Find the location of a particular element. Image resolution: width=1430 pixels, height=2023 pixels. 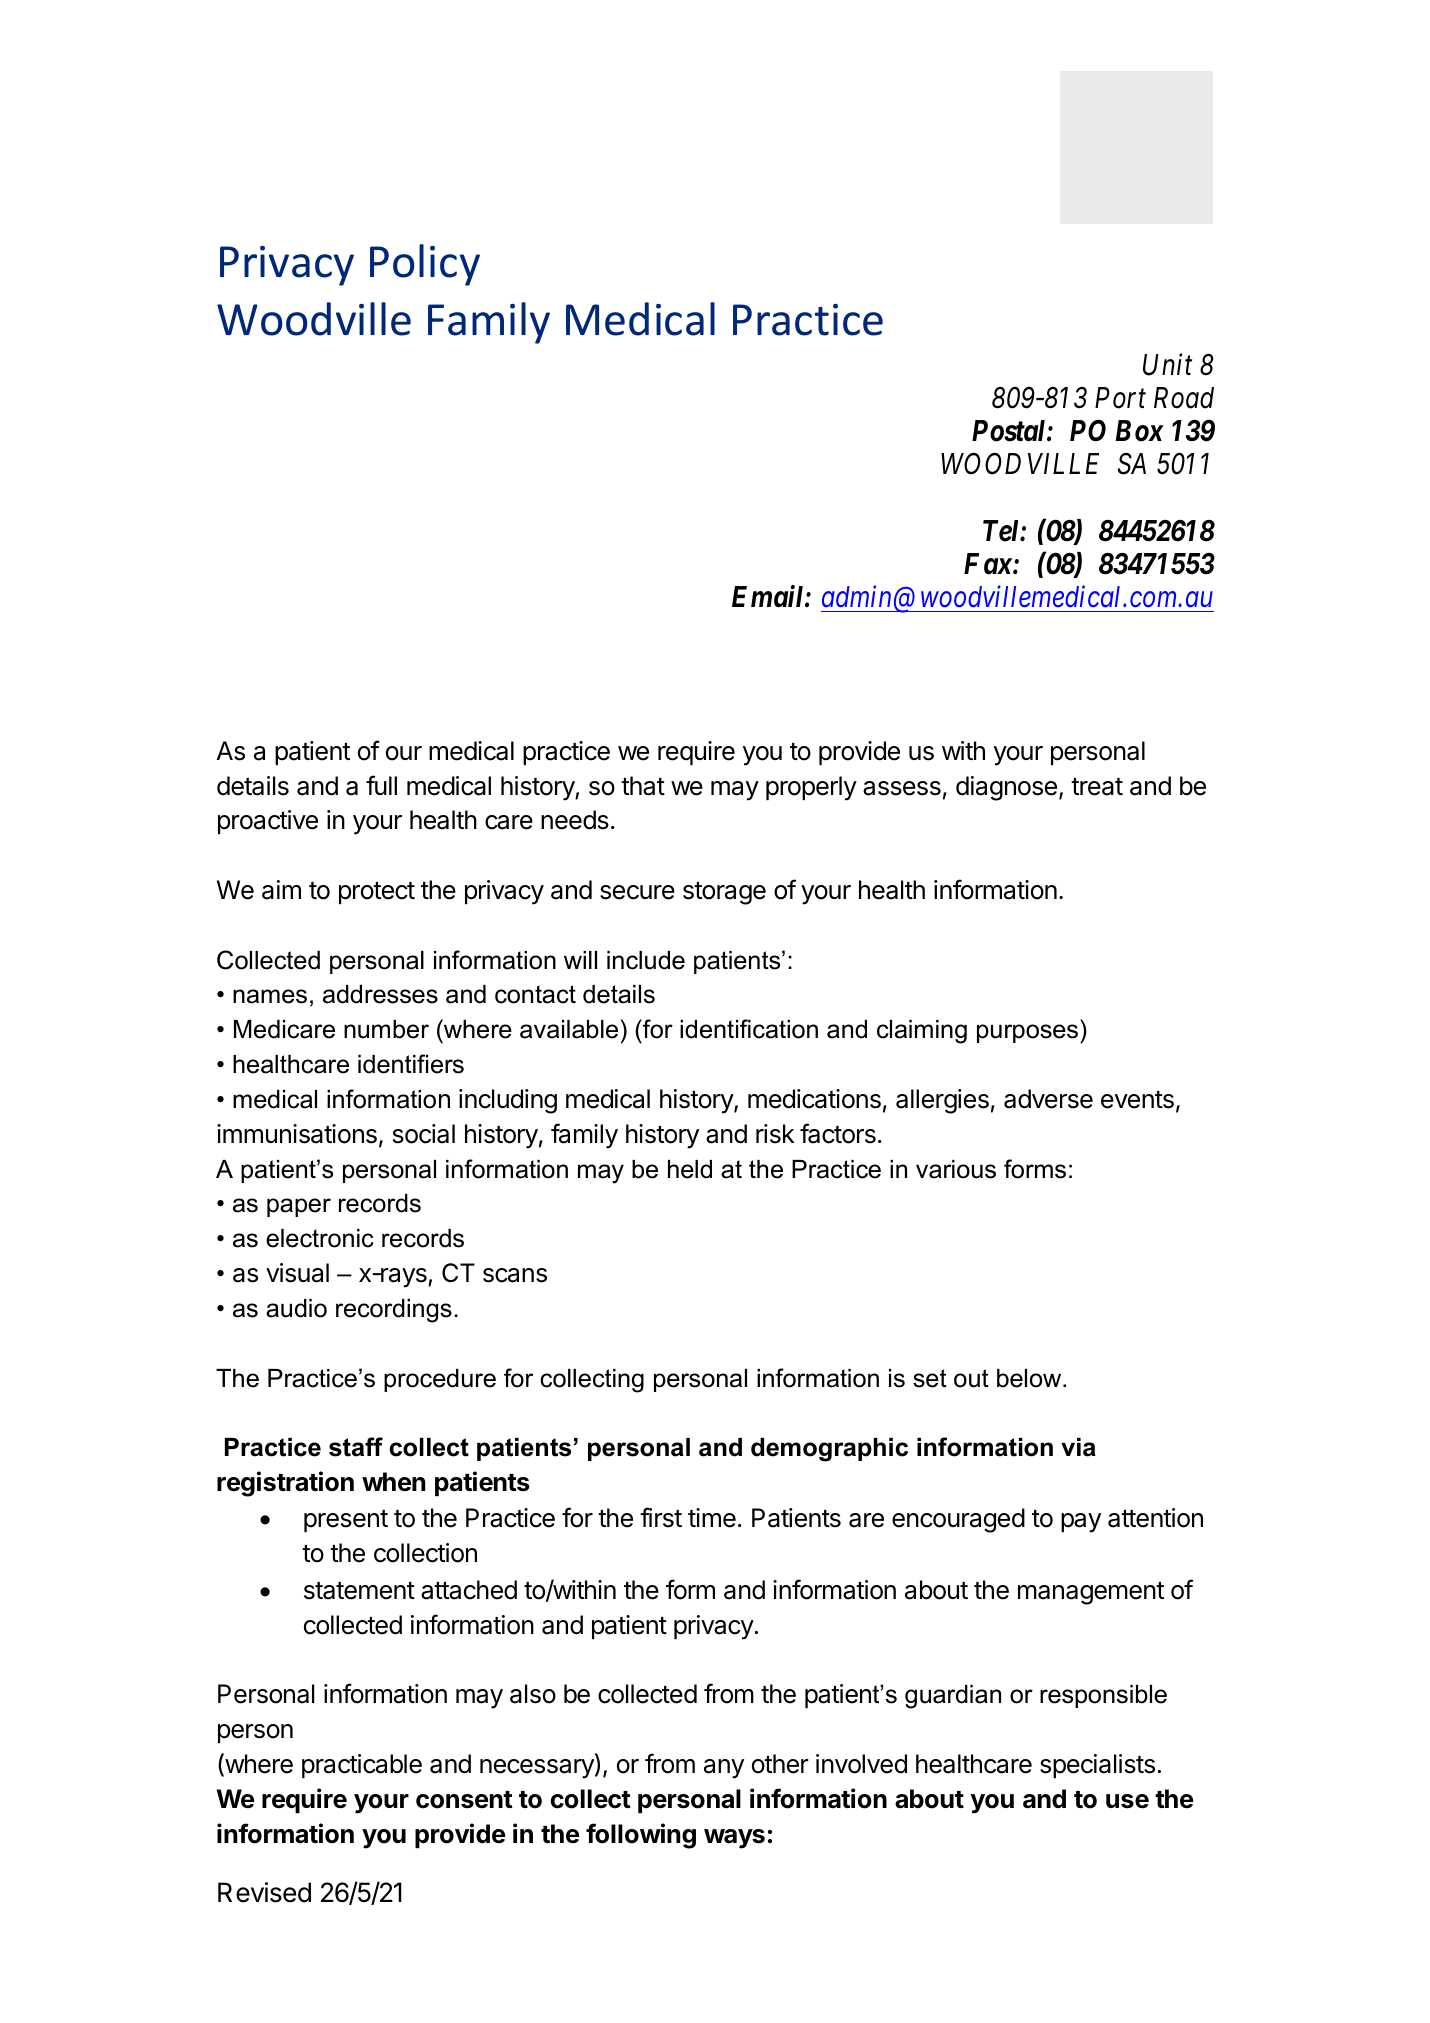

identification is located at coordinates (749, 1029).
